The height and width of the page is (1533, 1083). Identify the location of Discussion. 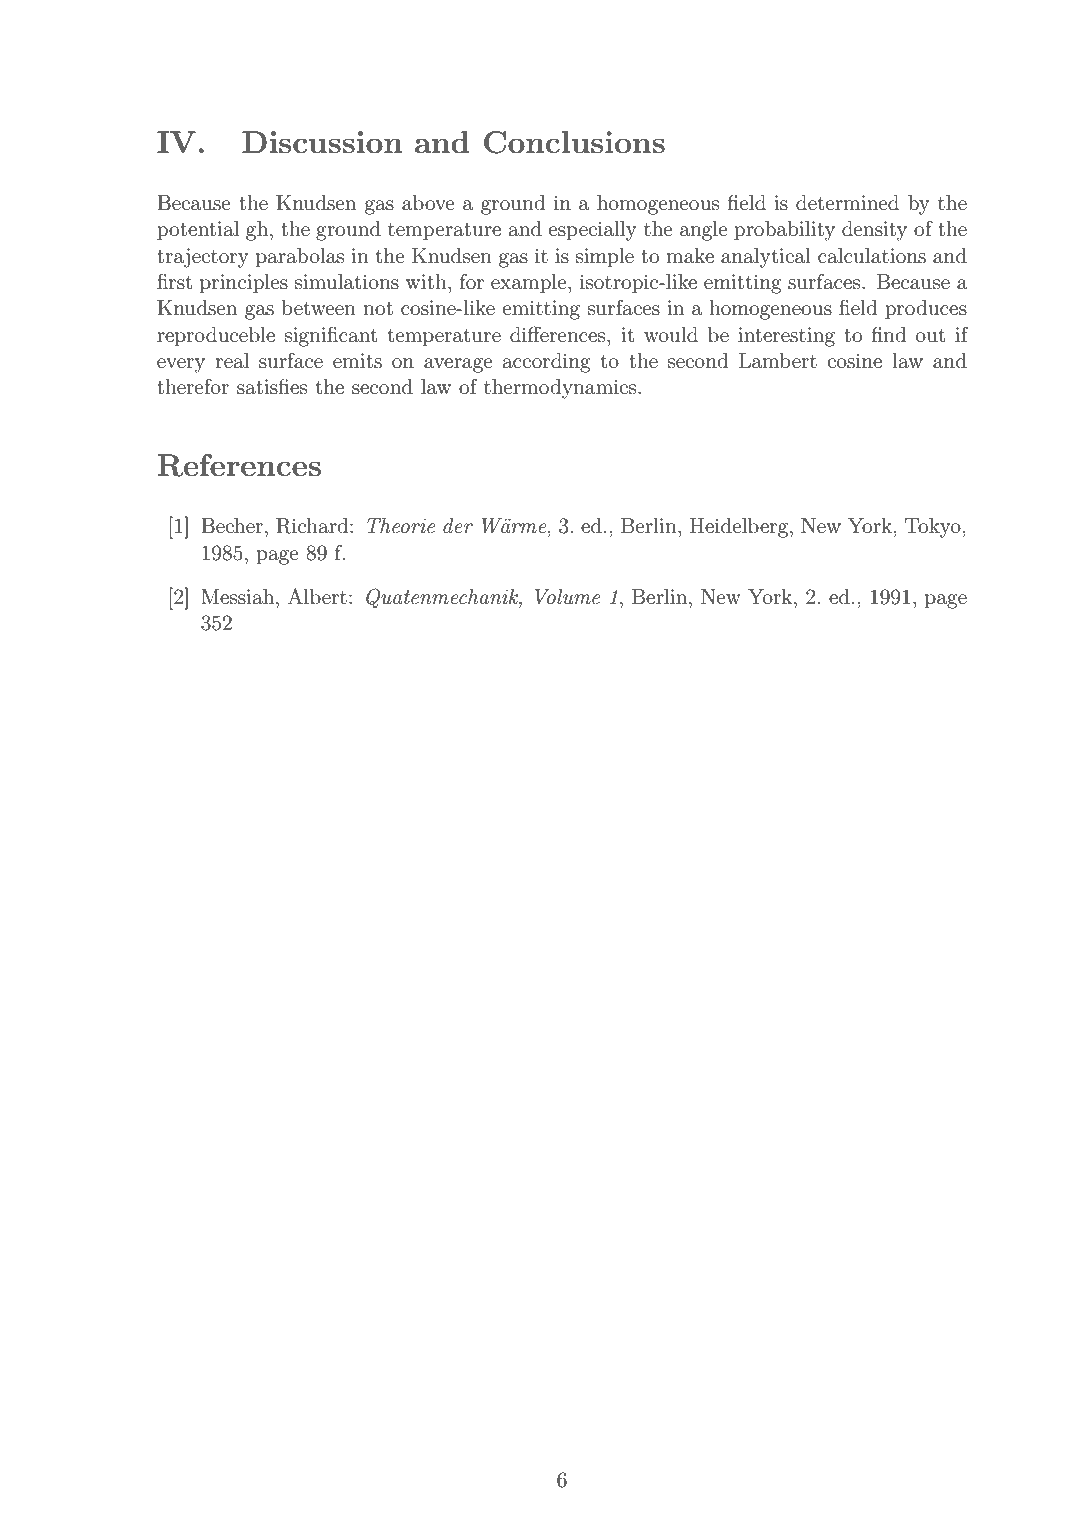
(322, 142).
